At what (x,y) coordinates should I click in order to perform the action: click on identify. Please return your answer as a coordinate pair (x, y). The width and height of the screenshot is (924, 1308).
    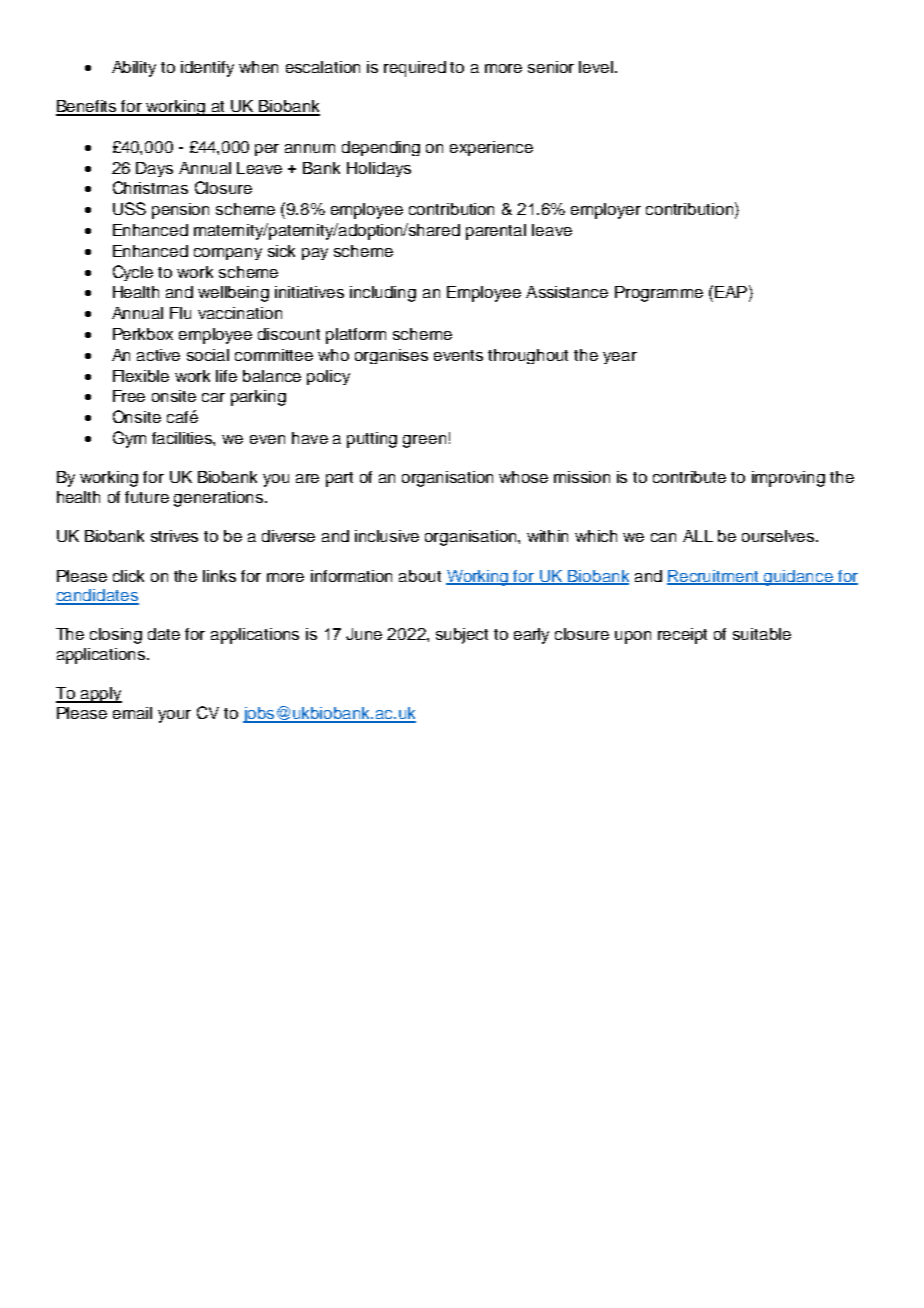
    Looking at the image, I should click on (207, 69).
